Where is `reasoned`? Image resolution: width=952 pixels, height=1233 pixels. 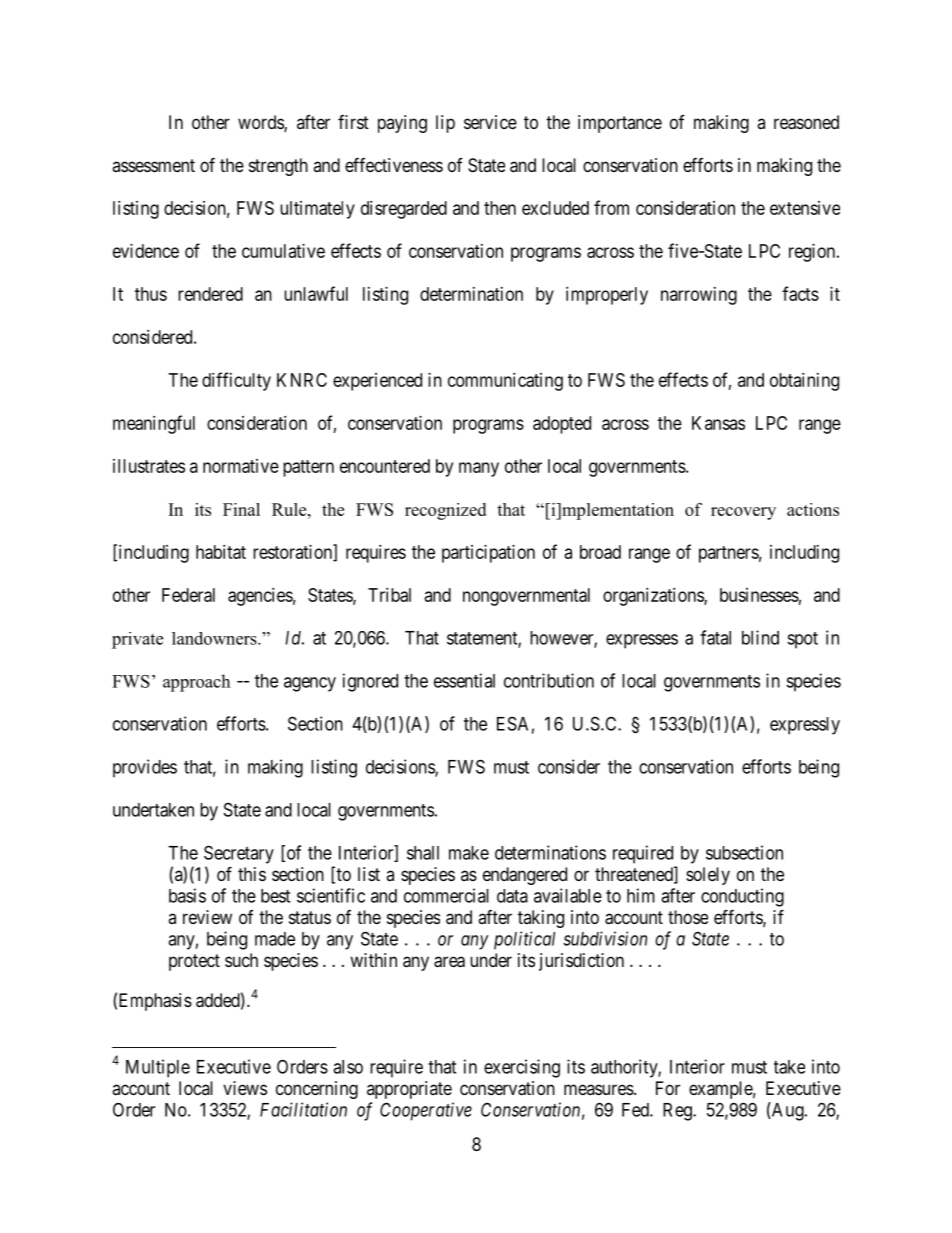
reasoned is located at coordinates (806, 122).
